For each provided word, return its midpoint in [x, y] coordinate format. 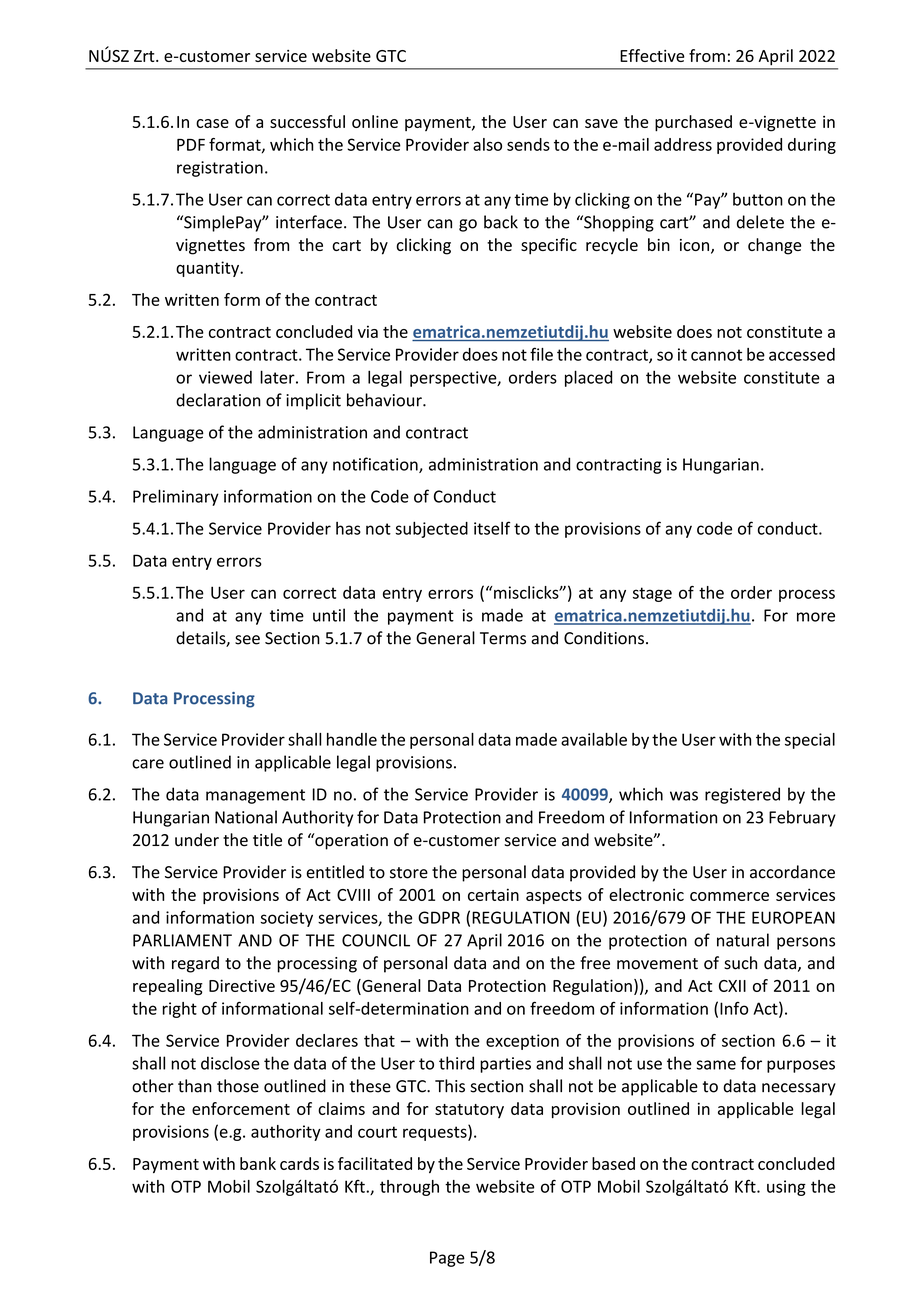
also [487, 144]
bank [258, 1163]
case [212, 123]
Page [447, 1259]
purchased [693, 123]
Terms [503, 638]
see [247, 640]
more [816, 617]
